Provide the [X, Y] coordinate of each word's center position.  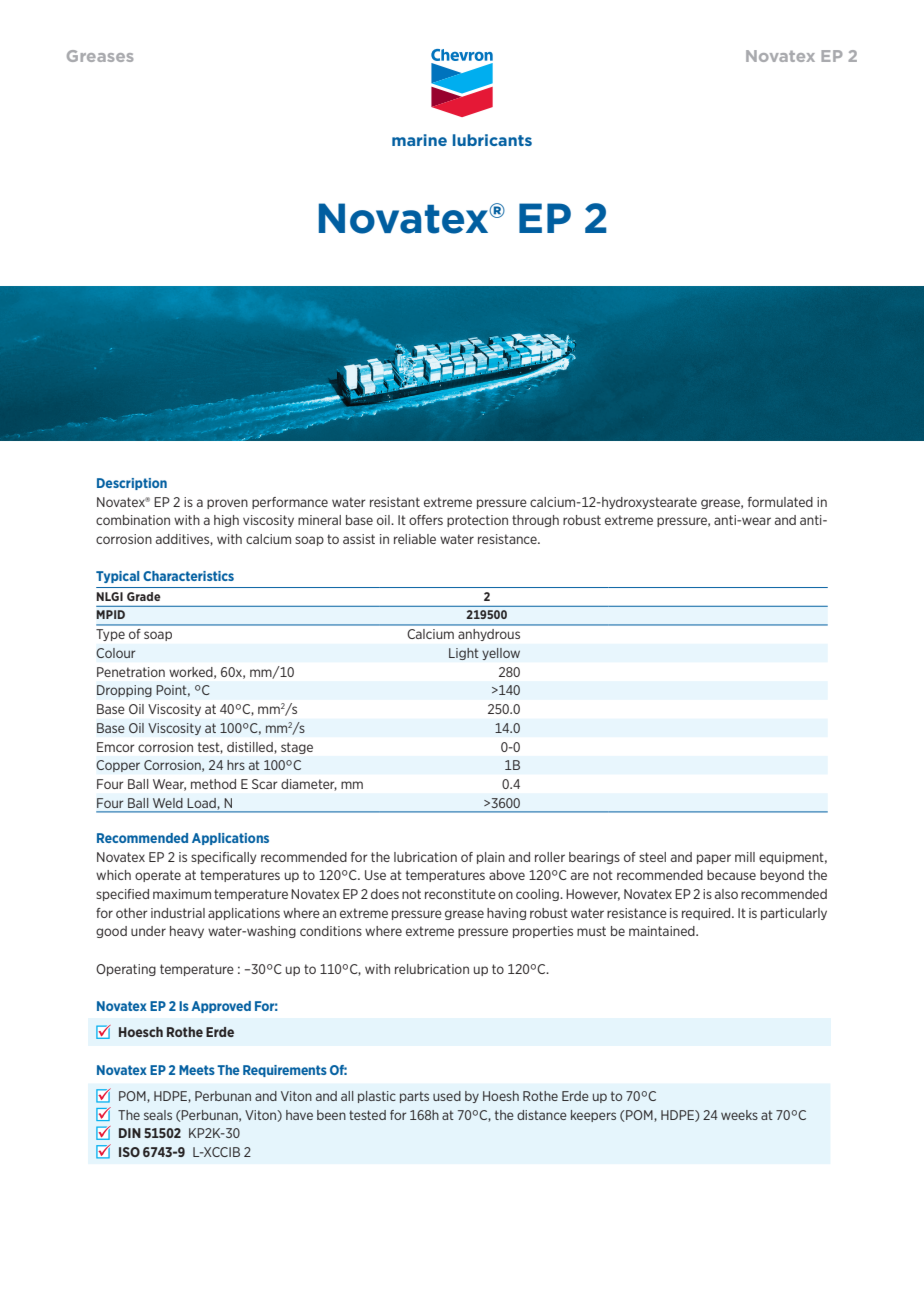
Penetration [131, 672]
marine [419, 140]
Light [464, 654]
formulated [780, 502]
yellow [501, 654]
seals [158, 1115]
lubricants [492, 140]
